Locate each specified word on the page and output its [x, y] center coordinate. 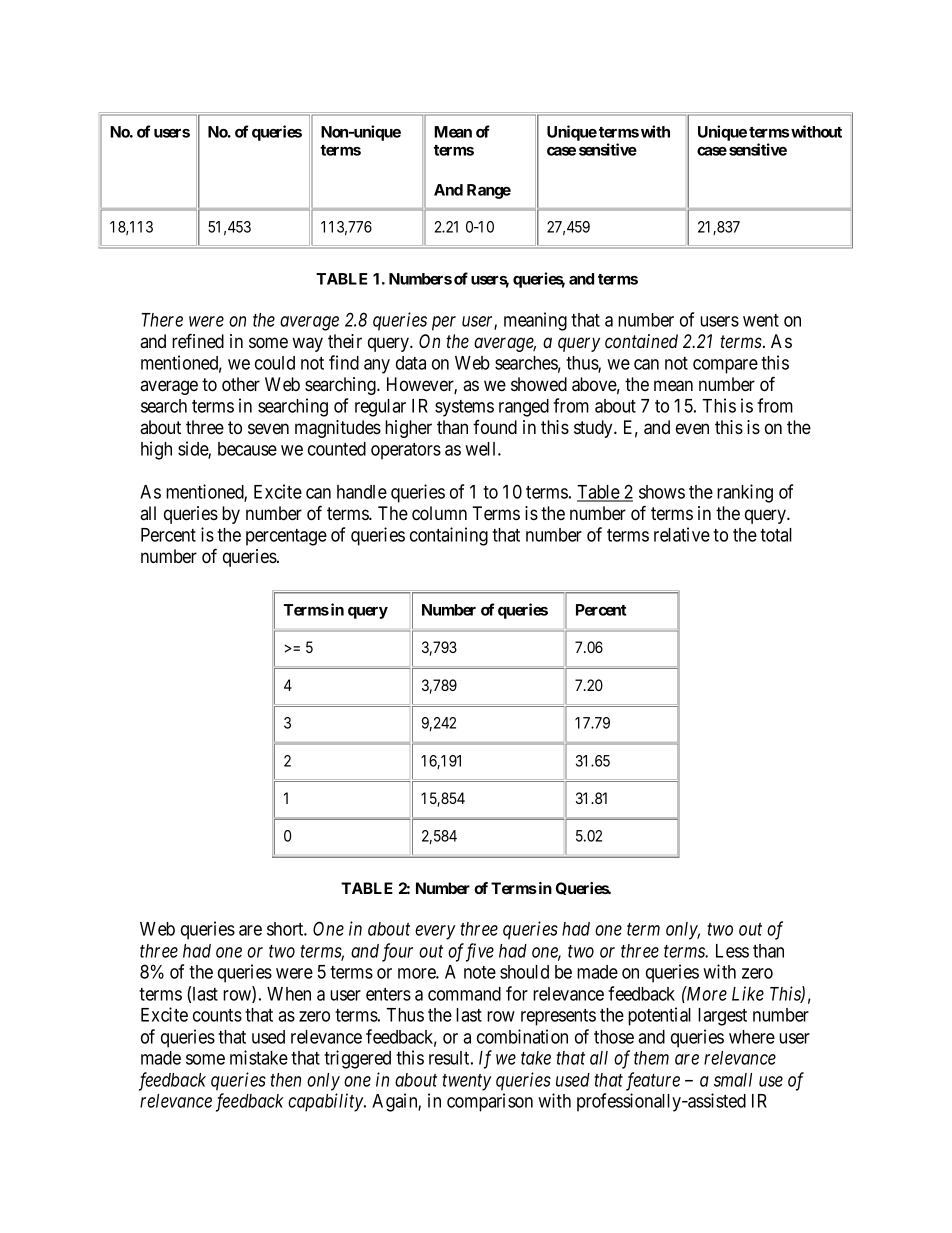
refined [198, 340]
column [439, 513]
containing [449, 536]
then [285, 1080]
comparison [490, 1102]
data [411, 363]
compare [725, 366]
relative [682, 534]
